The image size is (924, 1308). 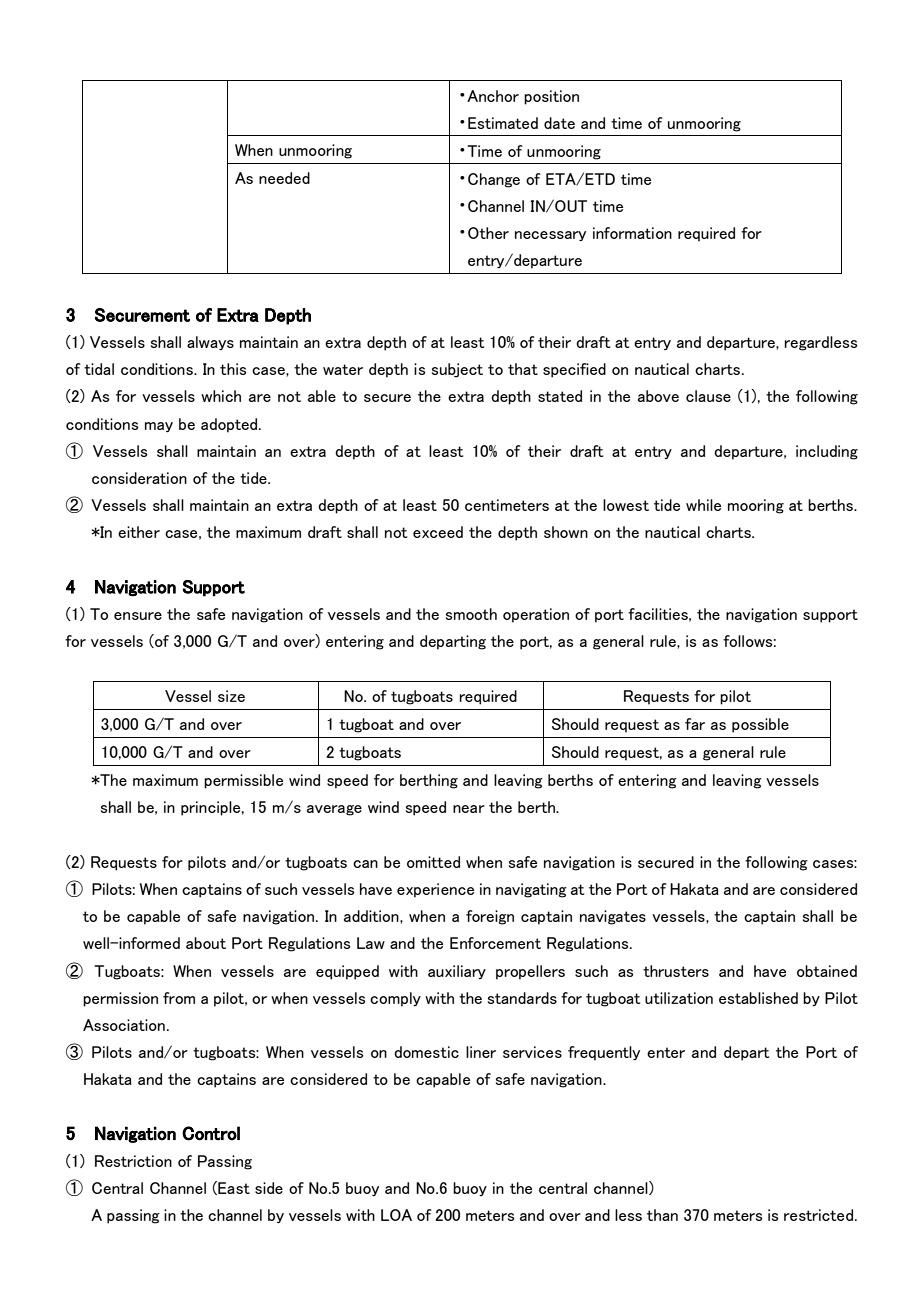 What do you see at coordinates (760, 725) in the document?
I see `possible` at bounding box center [760, 725].
